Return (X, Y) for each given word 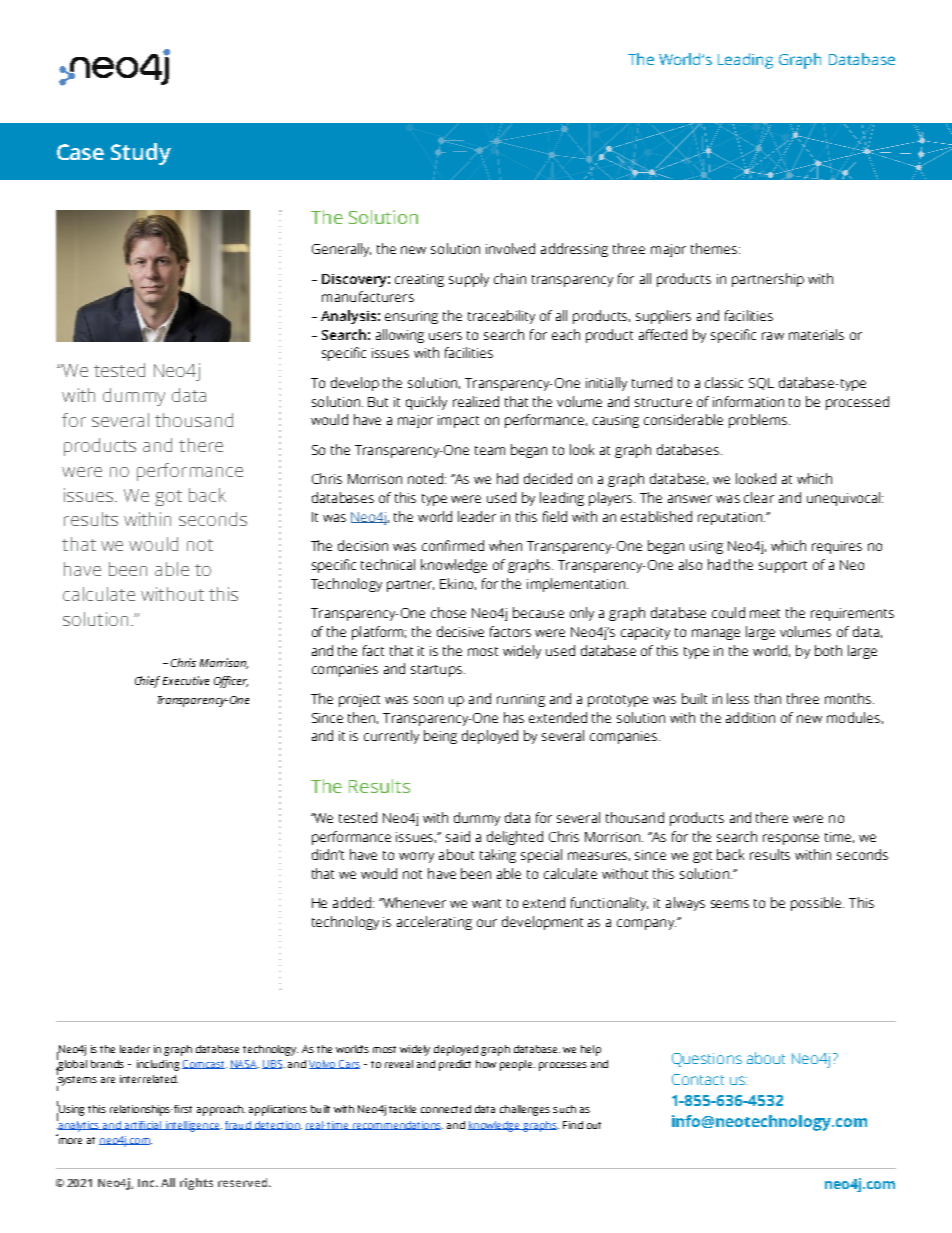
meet (765, 613)
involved (510, 248)
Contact (698, 1079)
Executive (186, 680)
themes (715, 248)
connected (446, 1109)
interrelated (149, 1079)
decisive (460, 631)
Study (141, 154)
